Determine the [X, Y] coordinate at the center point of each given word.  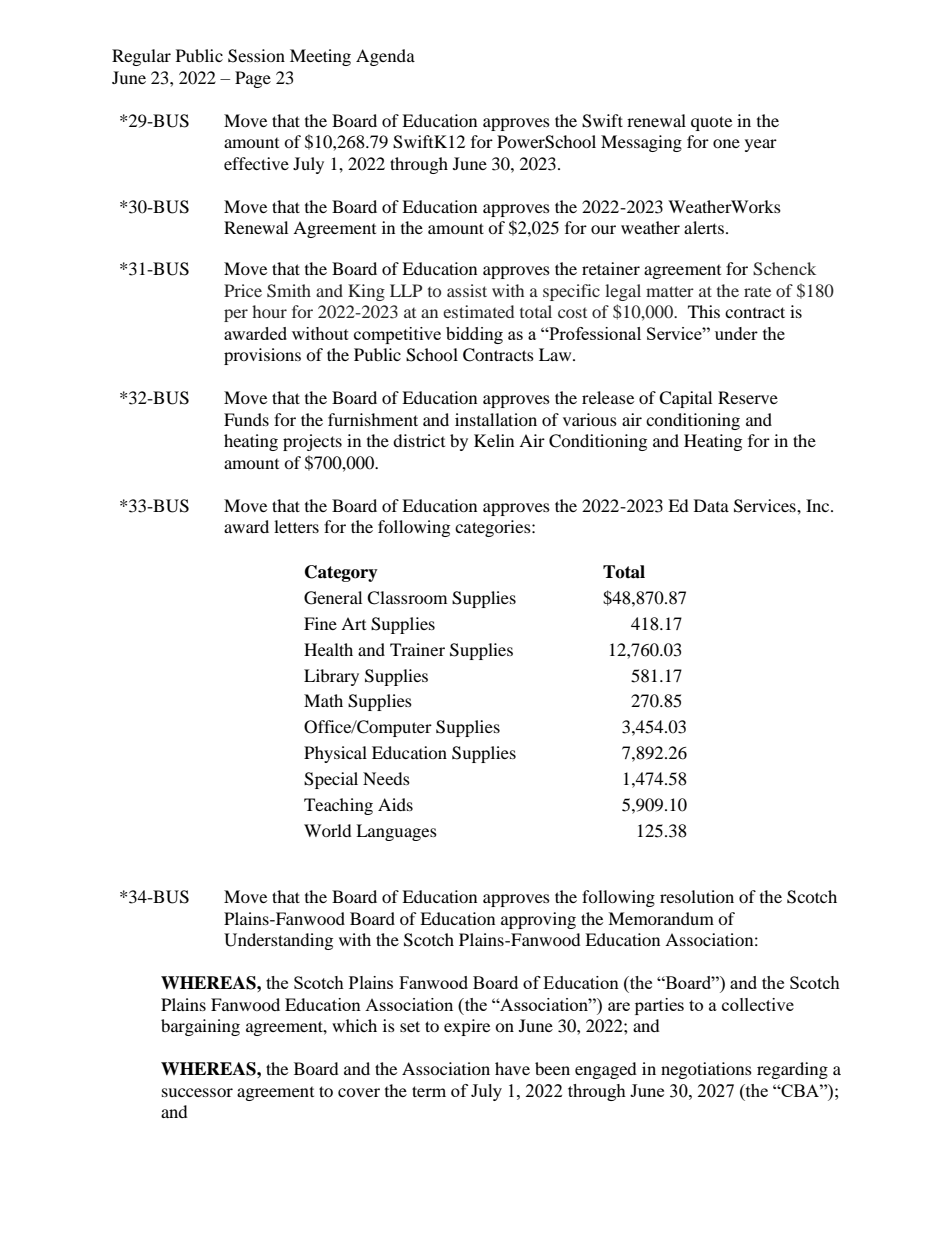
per [236, 315]
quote [711, 123]
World [328, 830]
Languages [396, 832]
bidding [474, 335]
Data [711, 505]
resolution [697, 896]
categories [494, 528]
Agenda [385, 57]
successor [197, 1092]
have [512, 1068]
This [704, 311]
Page [253, 79]
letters [296, 526]
